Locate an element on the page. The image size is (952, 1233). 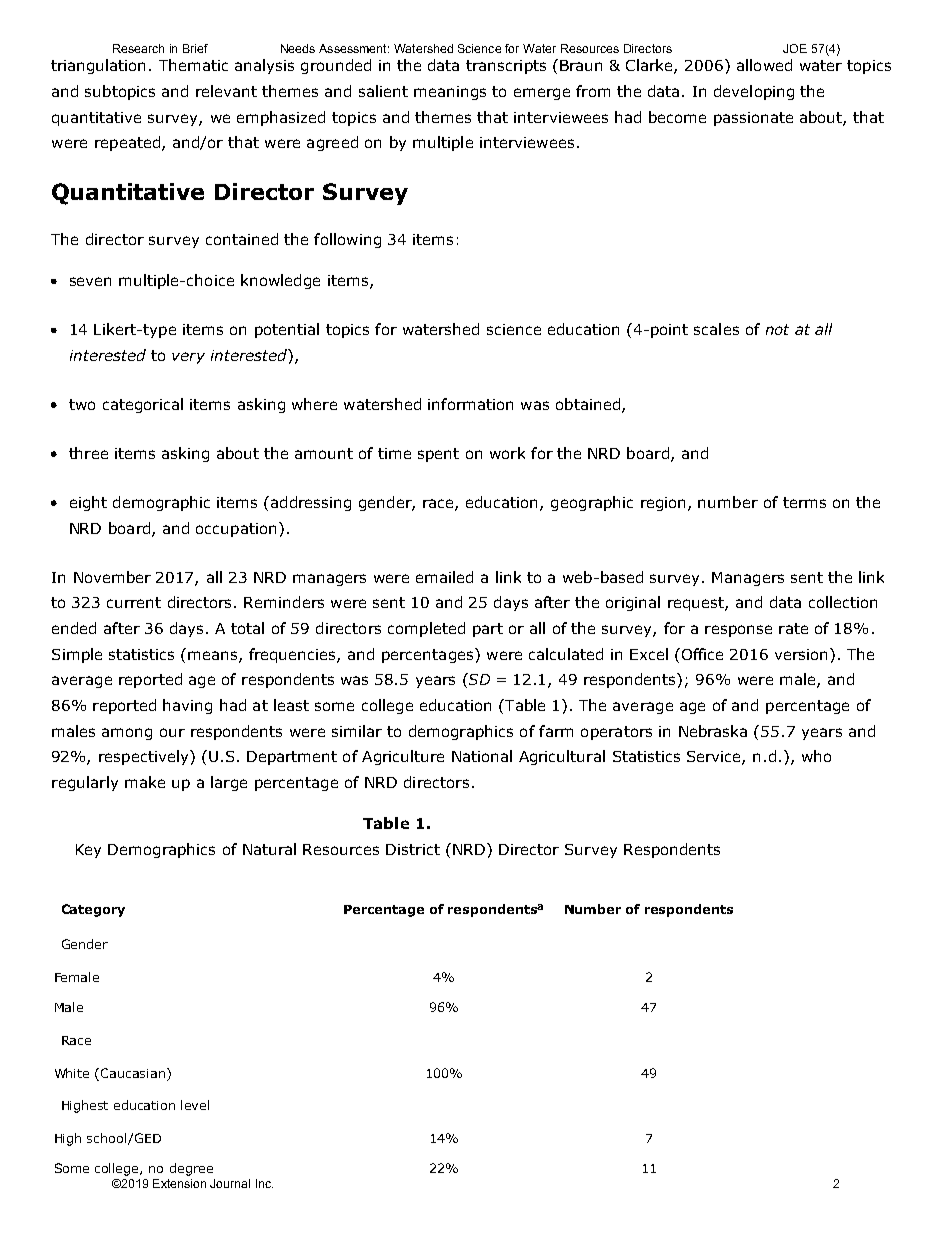
Thematic is located at coordinates (193, 65).
